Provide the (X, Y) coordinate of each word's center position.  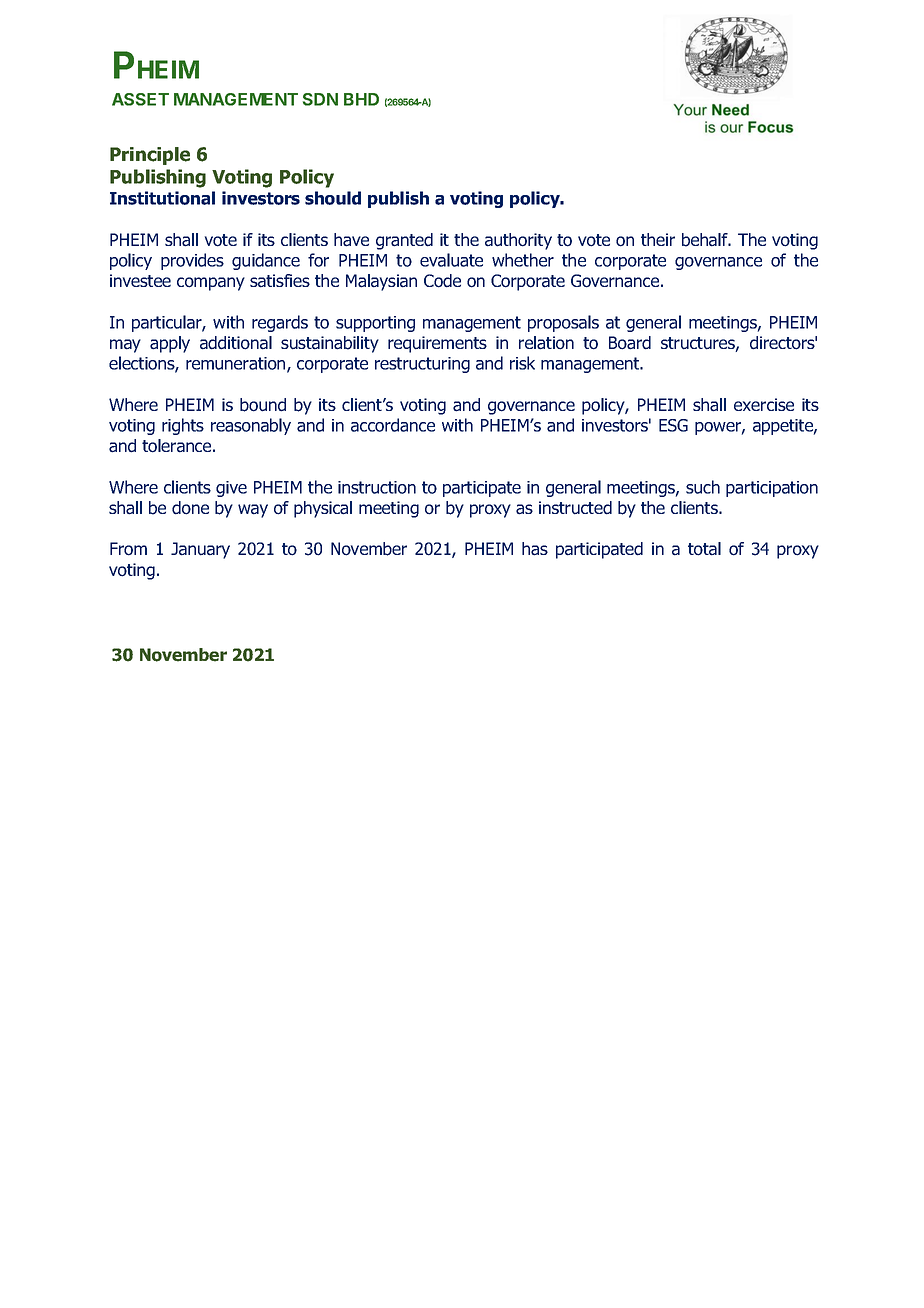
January (200, 550)
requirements (437, 344)
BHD (361, 99)
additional (236, 343)
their (658, 239)
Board (630, 343)
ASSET (140, 99)
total (704, 549)
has (535, 549)
